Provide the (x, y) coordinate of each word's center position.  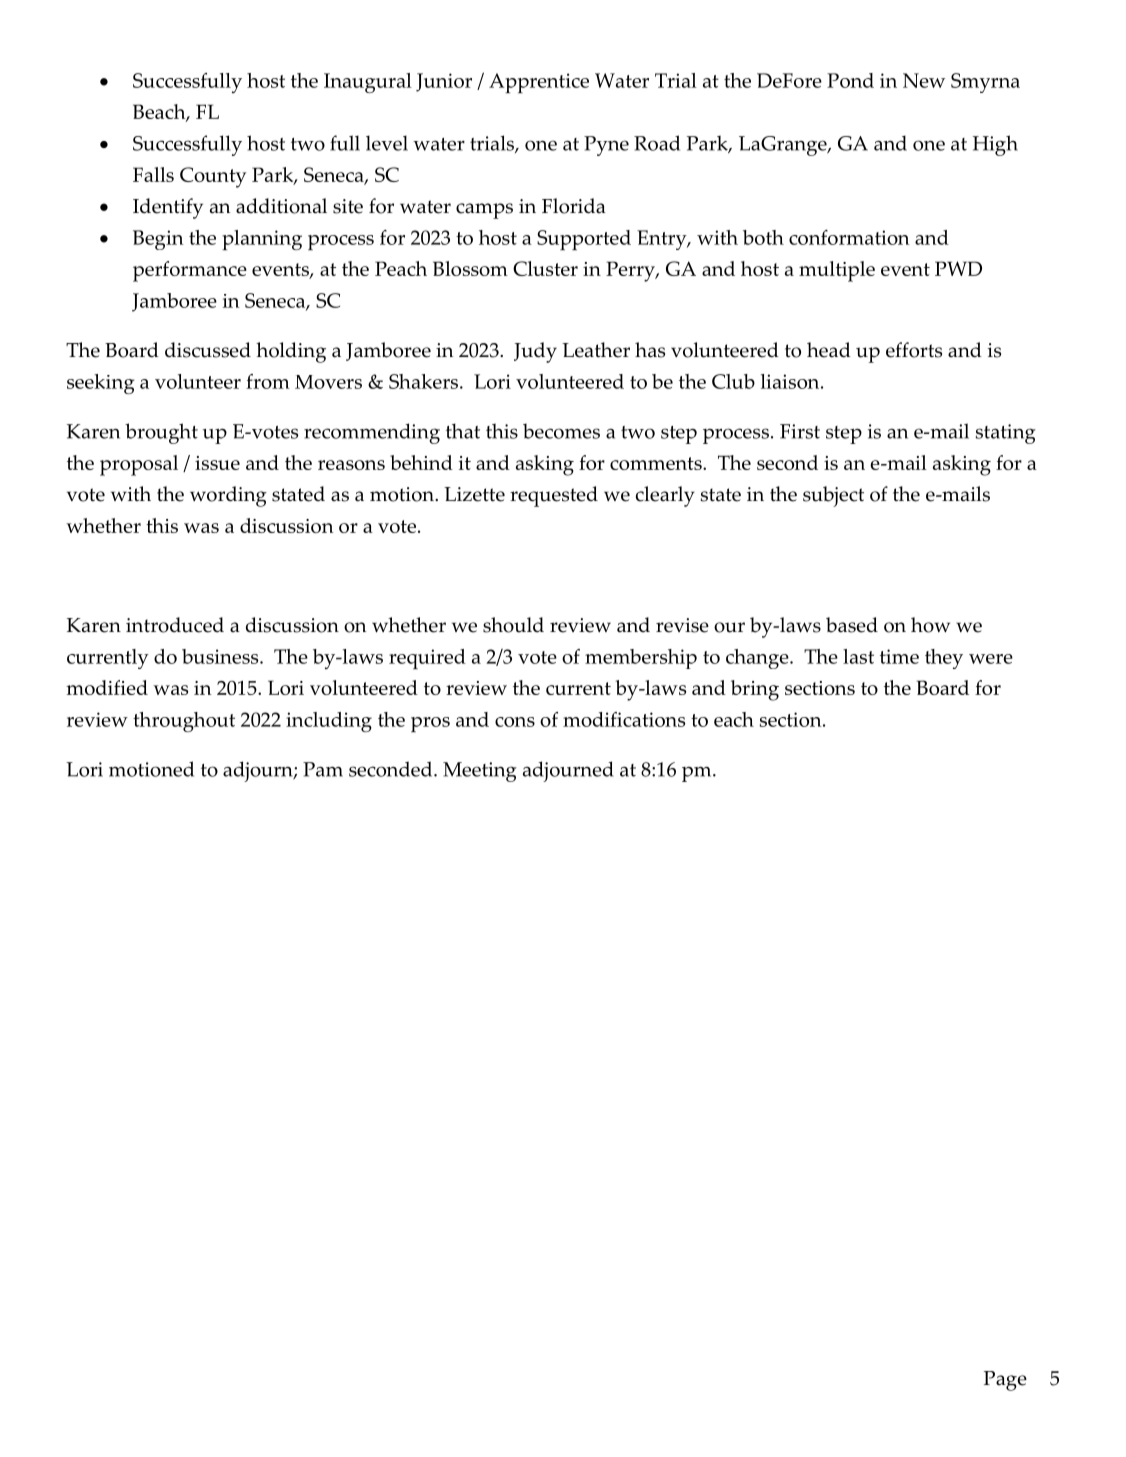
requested (554, 496)
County (213, 177)
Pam (323, 769)
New (924, 80)
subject (833, 496)
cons (515, 722)
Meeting (480, 772)
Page (1005, 1381)
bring (755, 690)
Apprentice (539, 83)
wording (228, 496)
